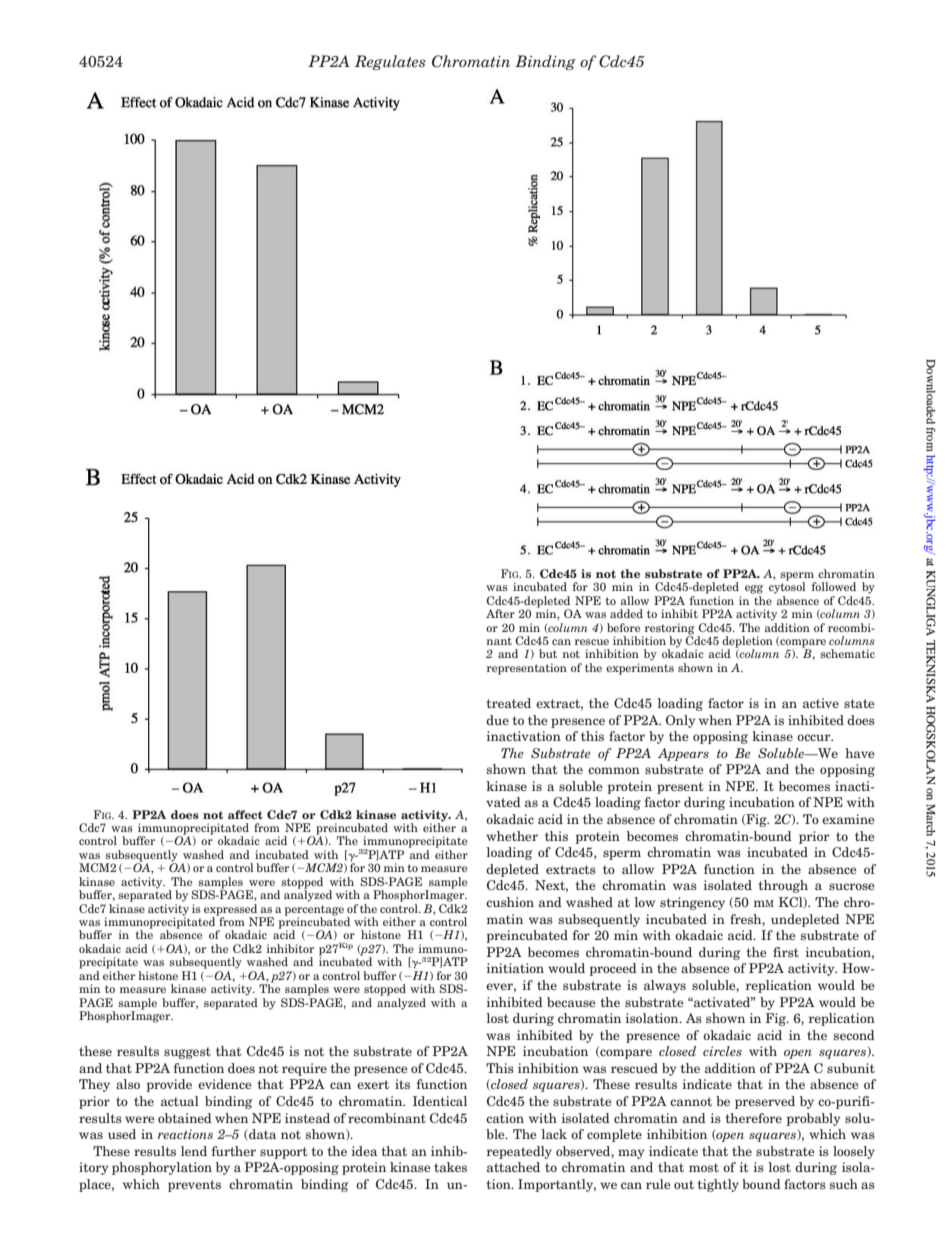 This screenshot has height=1237, width=952. Describe the element at coordinates (548, 653) in the screenshot. I see `but` at that location.
